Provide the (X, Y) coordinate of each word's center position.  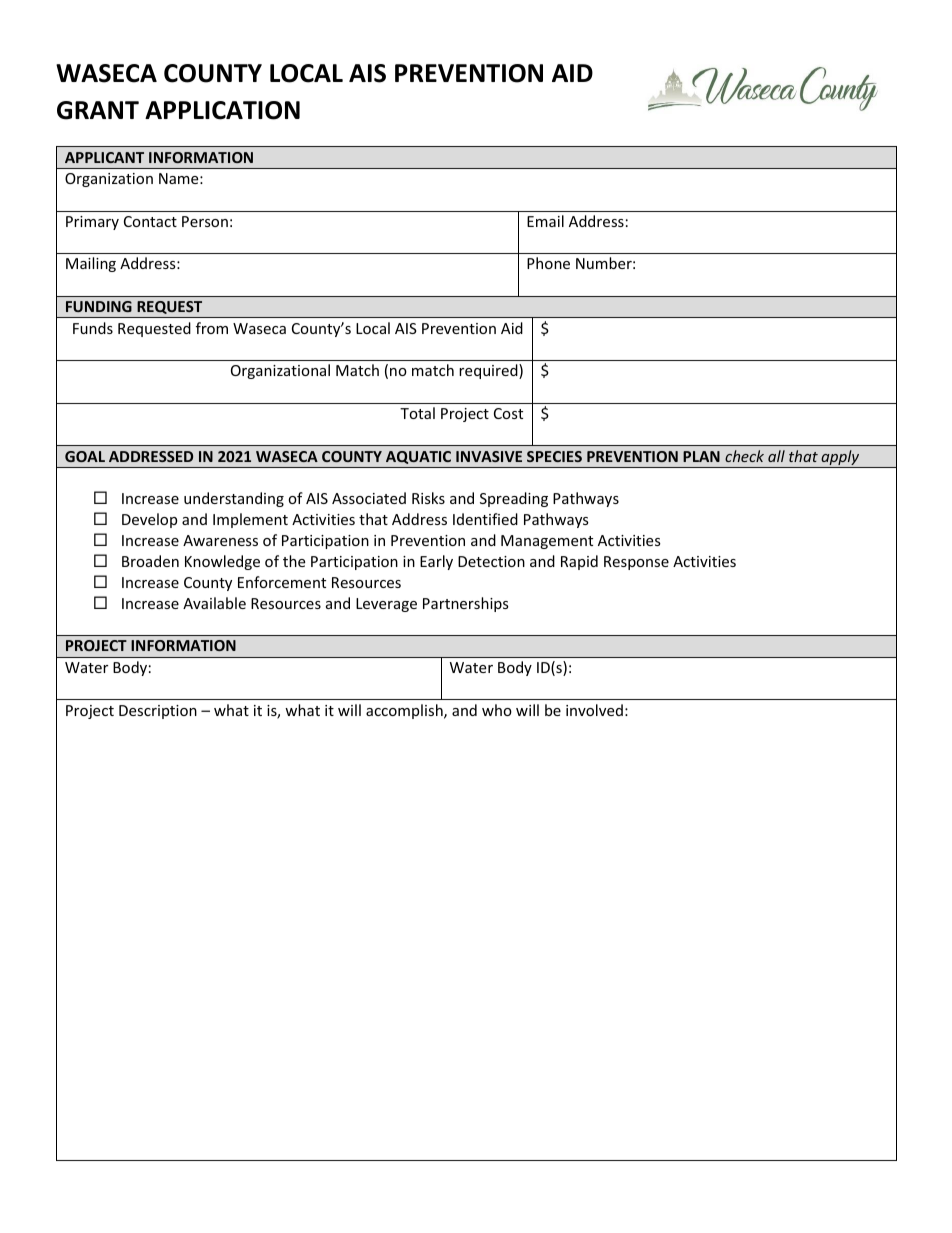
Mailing (91, 264)
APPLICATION (222, 110)
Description (158, 712)
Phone (548, 263)
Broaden (150, 561)
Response (636, 563)
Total (417, 413)
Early (436, 562)
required (489, 371)
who (497, 710)
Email (545, 221)
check (744, 456)
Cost (508, 413)
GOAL (85, 456)
